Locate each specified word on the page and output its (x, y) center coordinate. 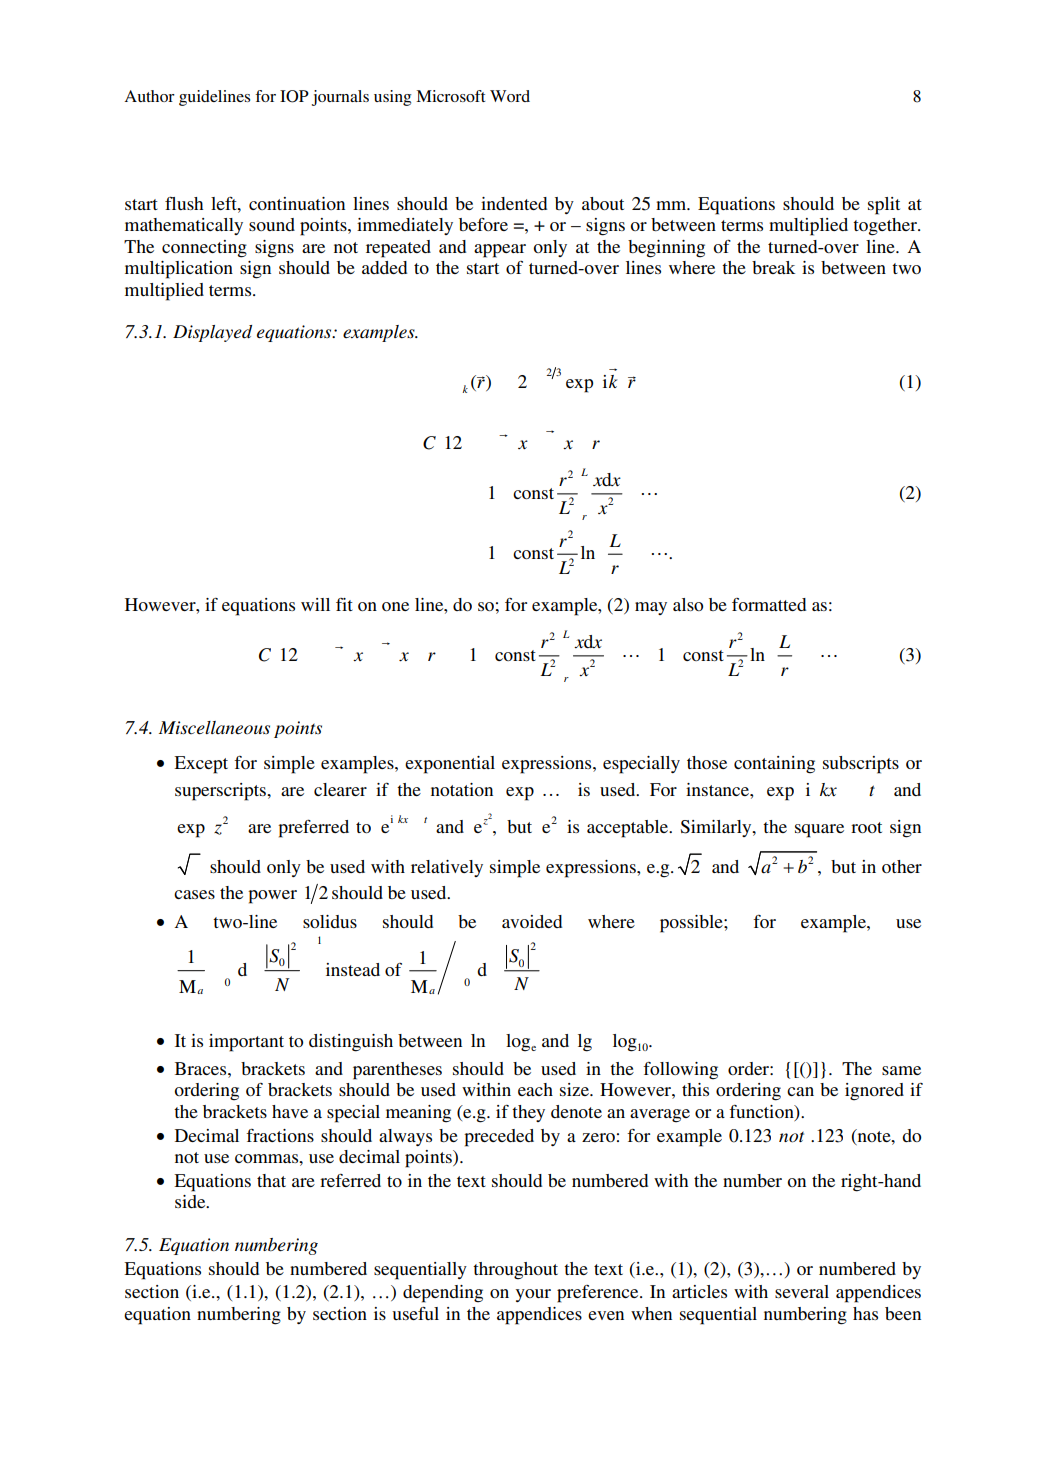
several (802, 1291)
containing (774, 765)
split (884, 206)
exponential (450, 765)
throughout (515, 1271)
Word (510, 96)
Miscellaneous (214, 728)
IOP (294, 96)
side (191, 1201)
